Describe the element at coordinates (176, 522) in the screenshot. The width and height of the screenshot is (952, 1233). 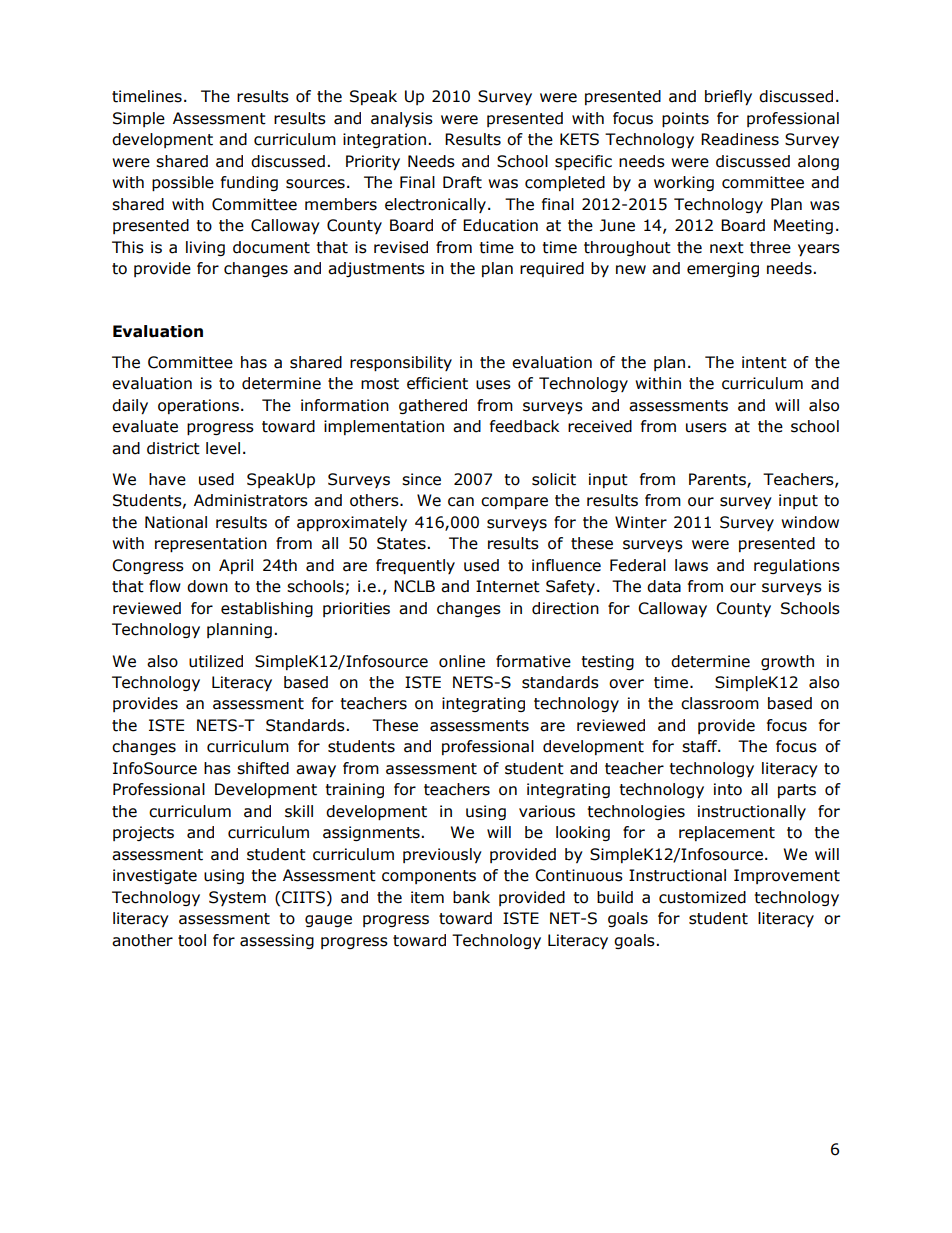
I see `National` at that location.
